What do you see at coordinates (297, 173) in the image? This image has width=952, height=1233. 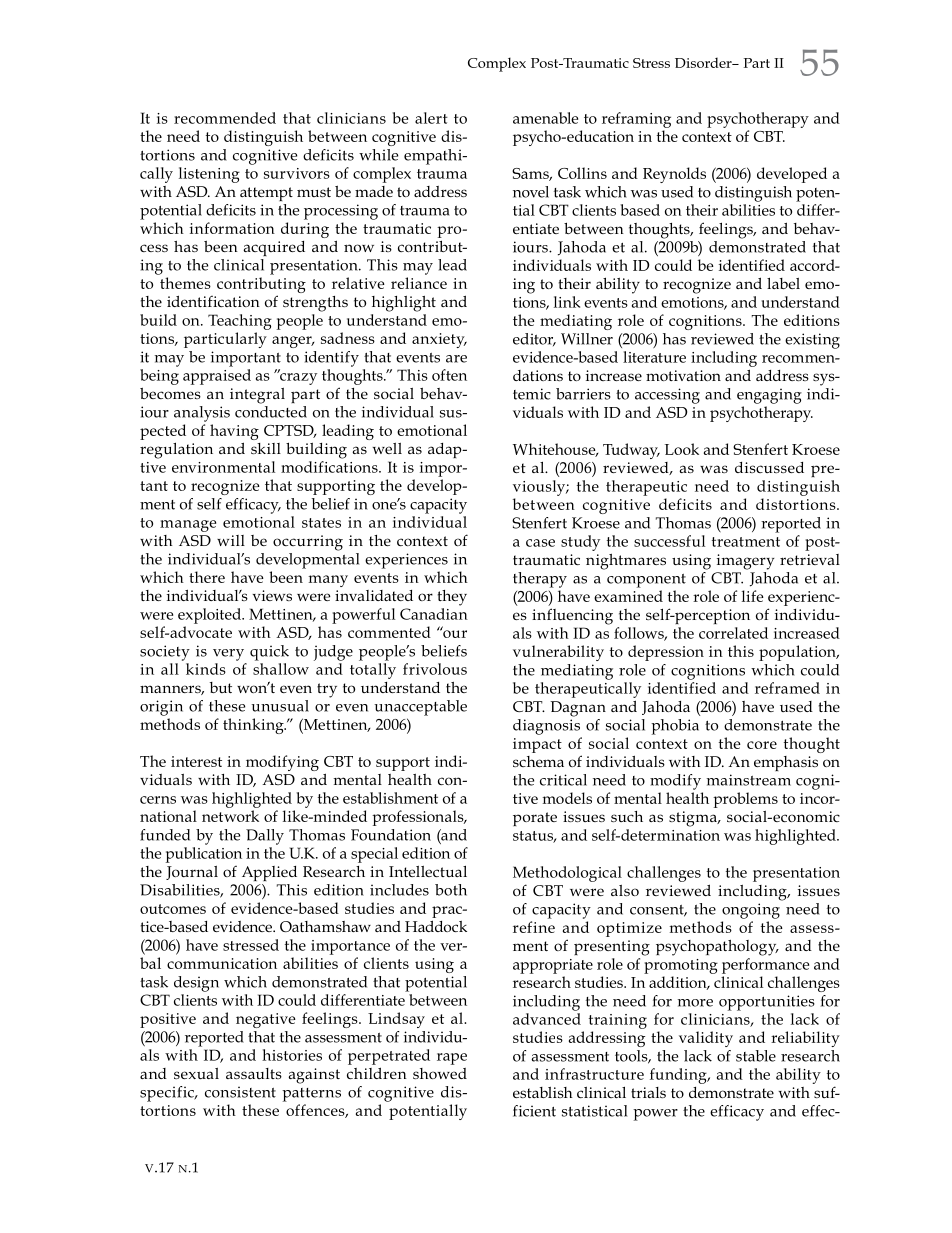 I see `survivors` at bounding box center [297, 173].
